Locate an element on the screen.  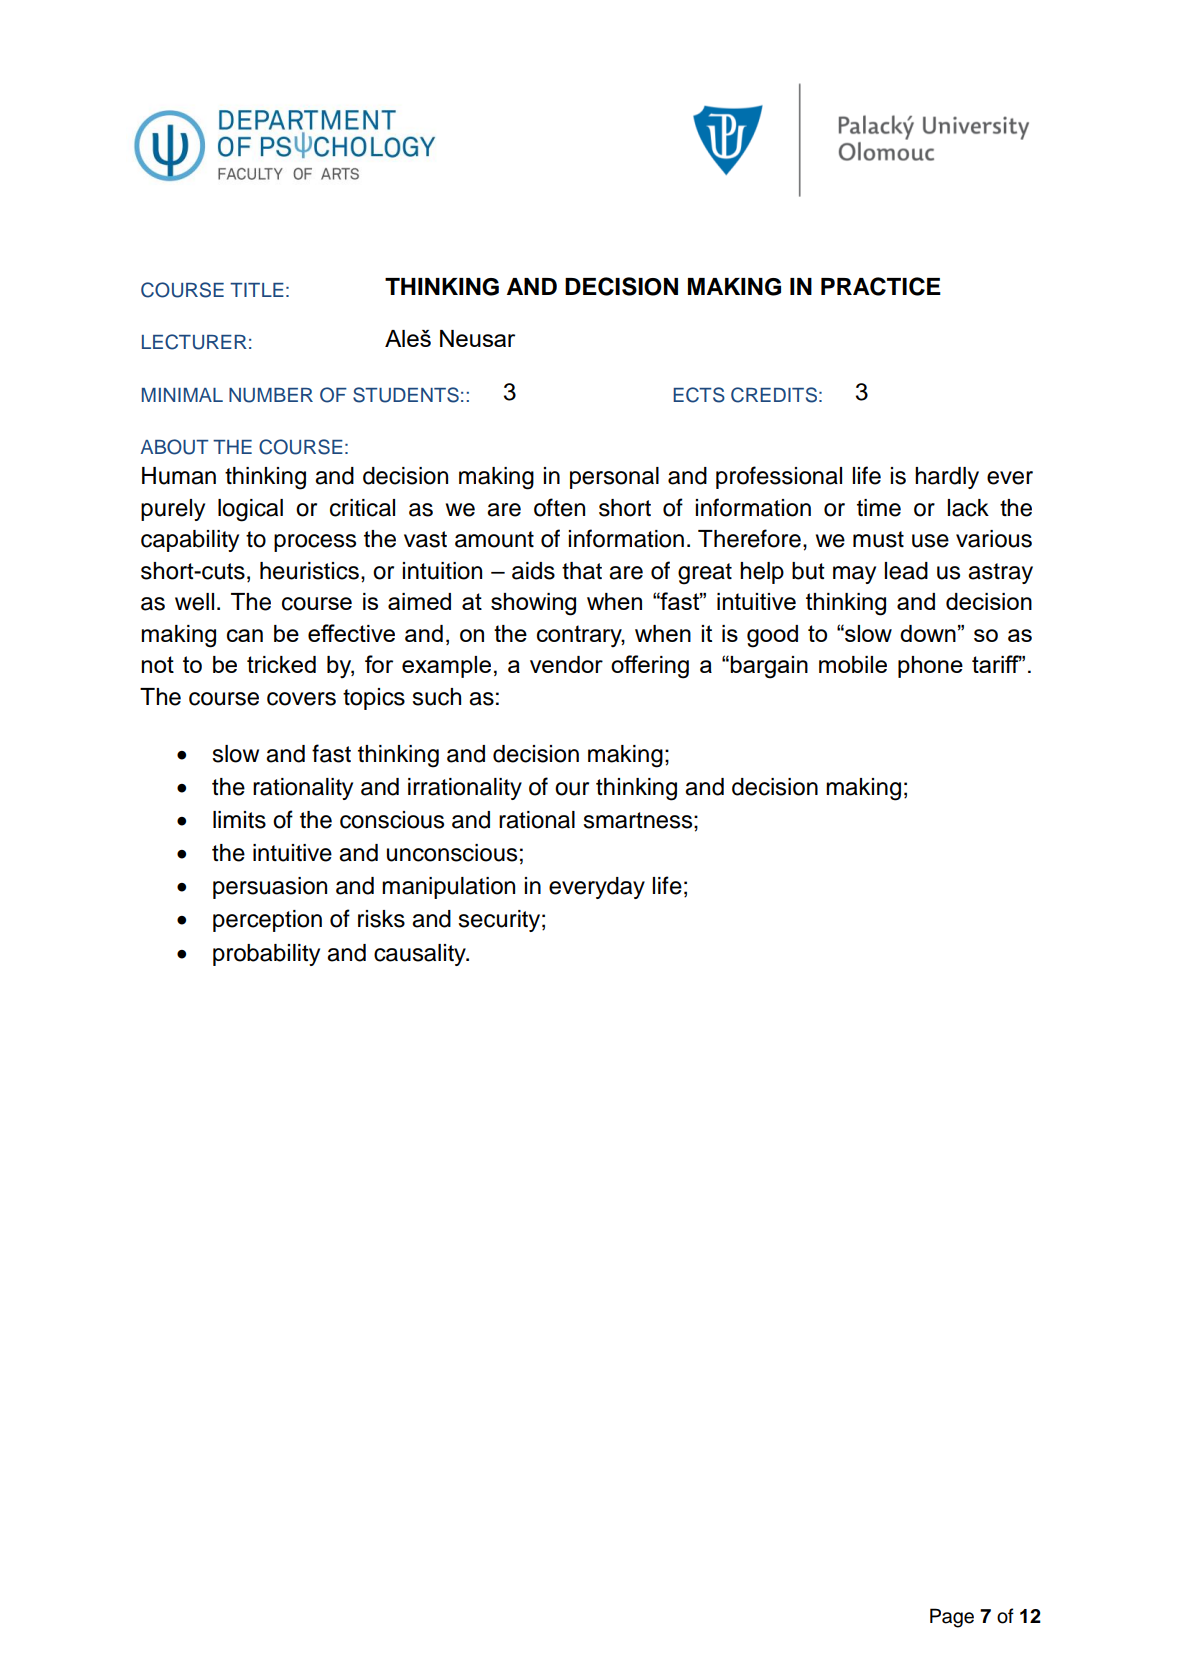
phone is located at coordinates (930, 667).
